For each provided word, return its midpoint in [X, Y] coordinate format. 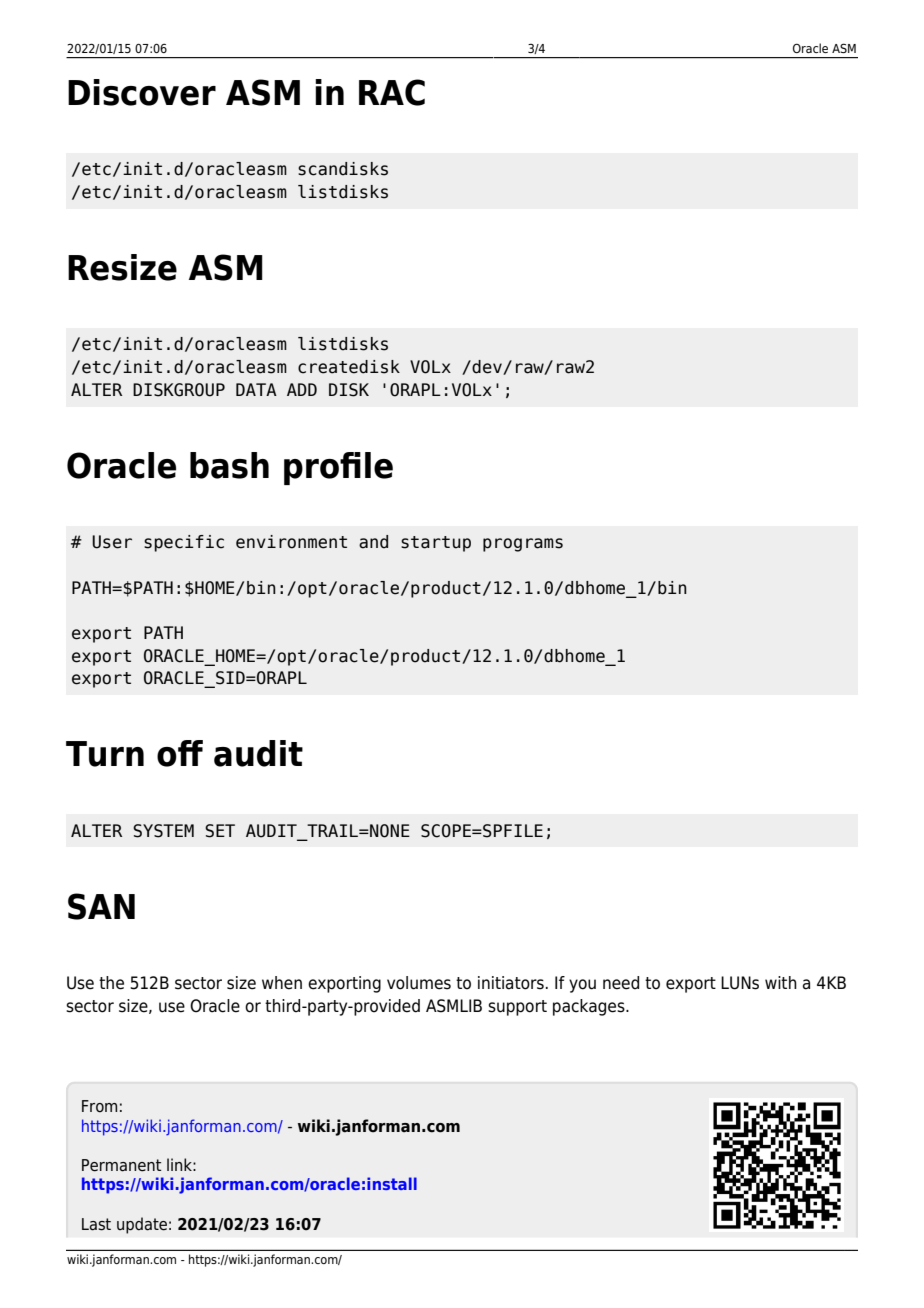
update [142, 1225]
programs [523, 545]
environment [291, 542]
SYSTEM [163, 831]
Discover [142, 92]
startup [436, 544]
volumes [419, 983]
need [621, 983]
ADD [302, 389]
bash [229, 465]
